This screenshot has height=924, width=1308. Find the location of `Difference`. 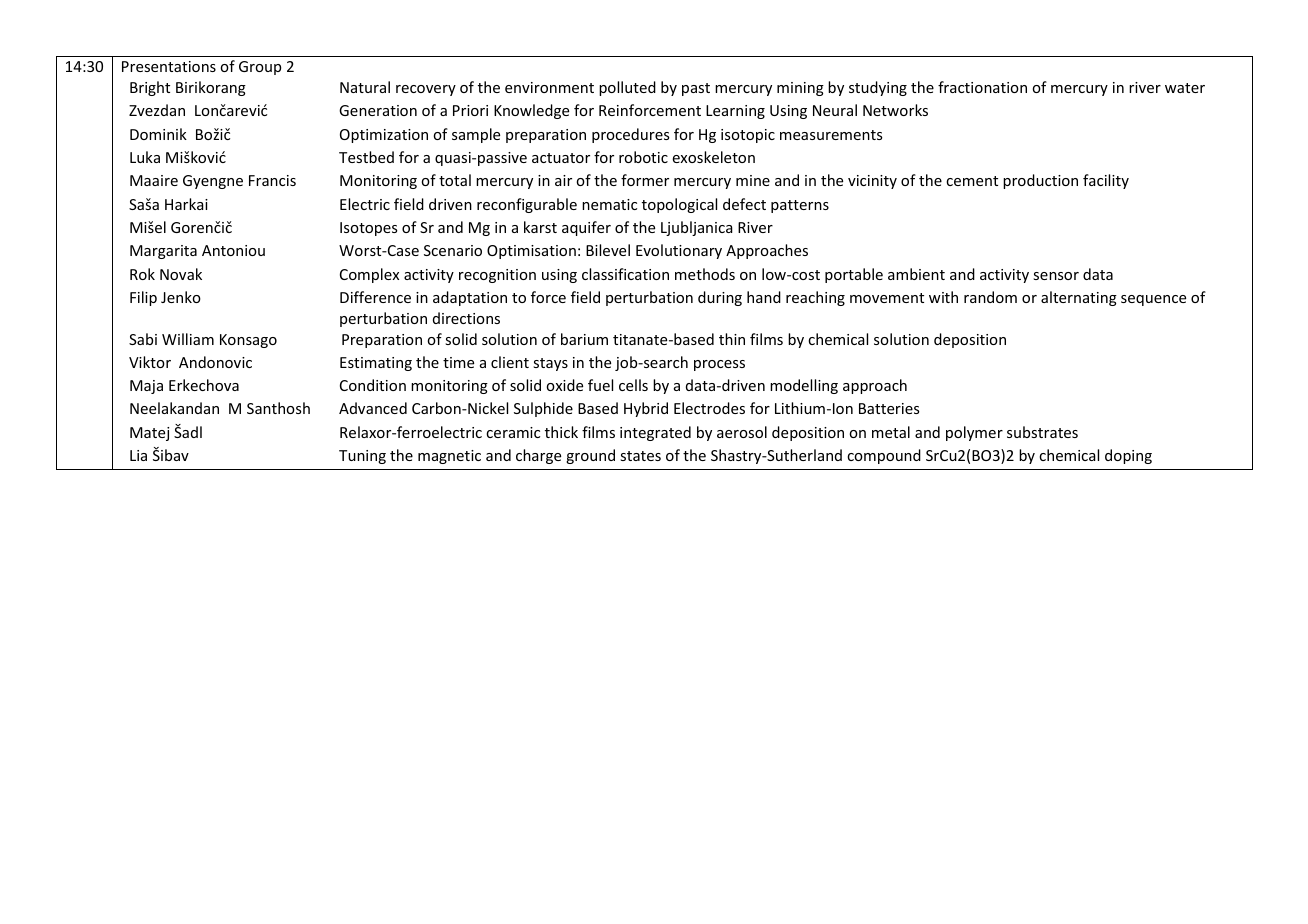

Difference is located at coordinates (375, 297).
